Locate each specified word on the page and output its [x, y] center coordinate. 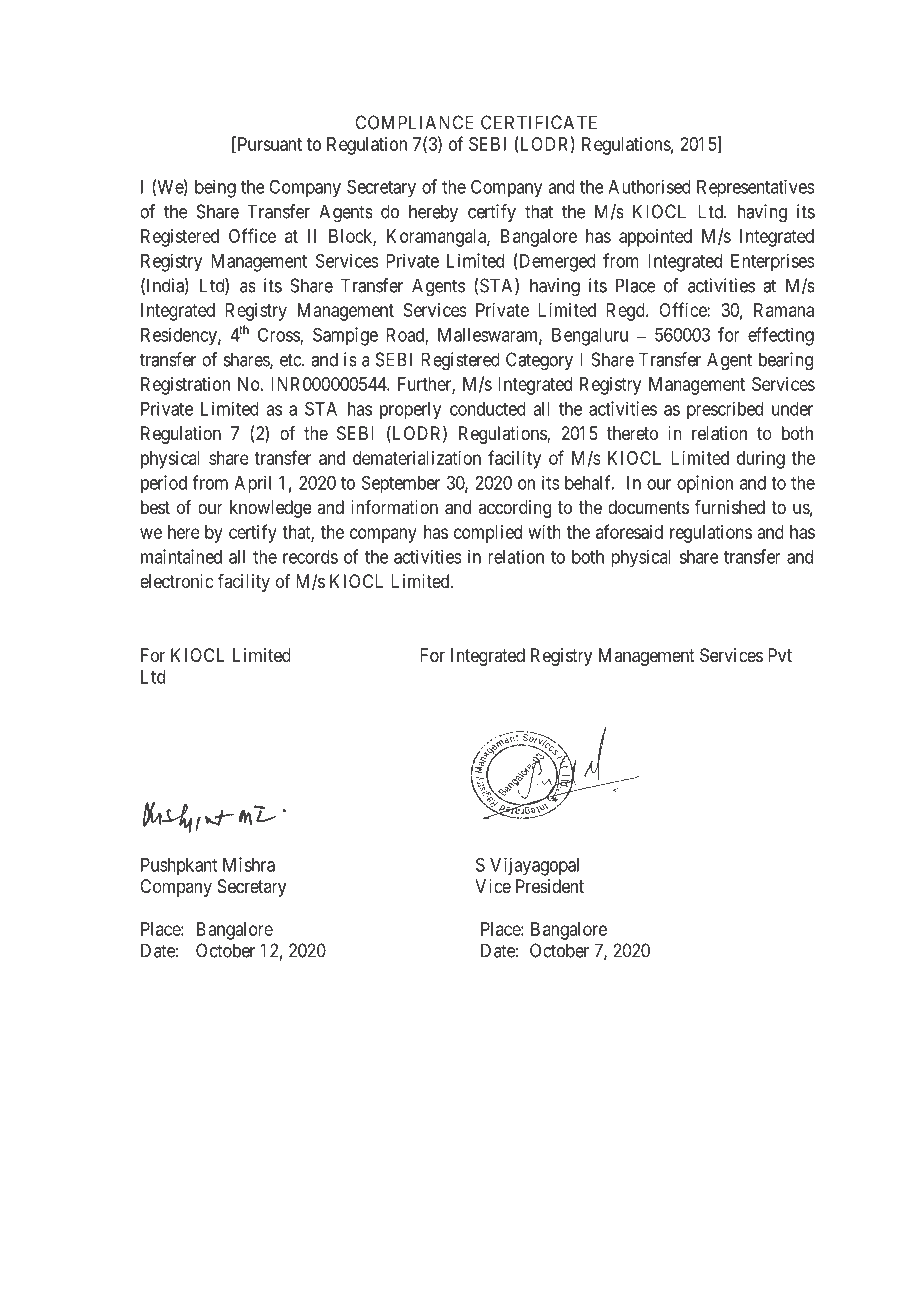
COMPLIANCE [414, 122]
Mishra [249, 864]
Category [539, 361]
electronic [176, 581]
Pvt [780, 655]
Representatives [755, 189]
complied [488, 534]
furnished [730, 507]
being [215, 188]
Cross [279, 335]
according [514, 509]
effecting [781, 336]
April [252, 484]
